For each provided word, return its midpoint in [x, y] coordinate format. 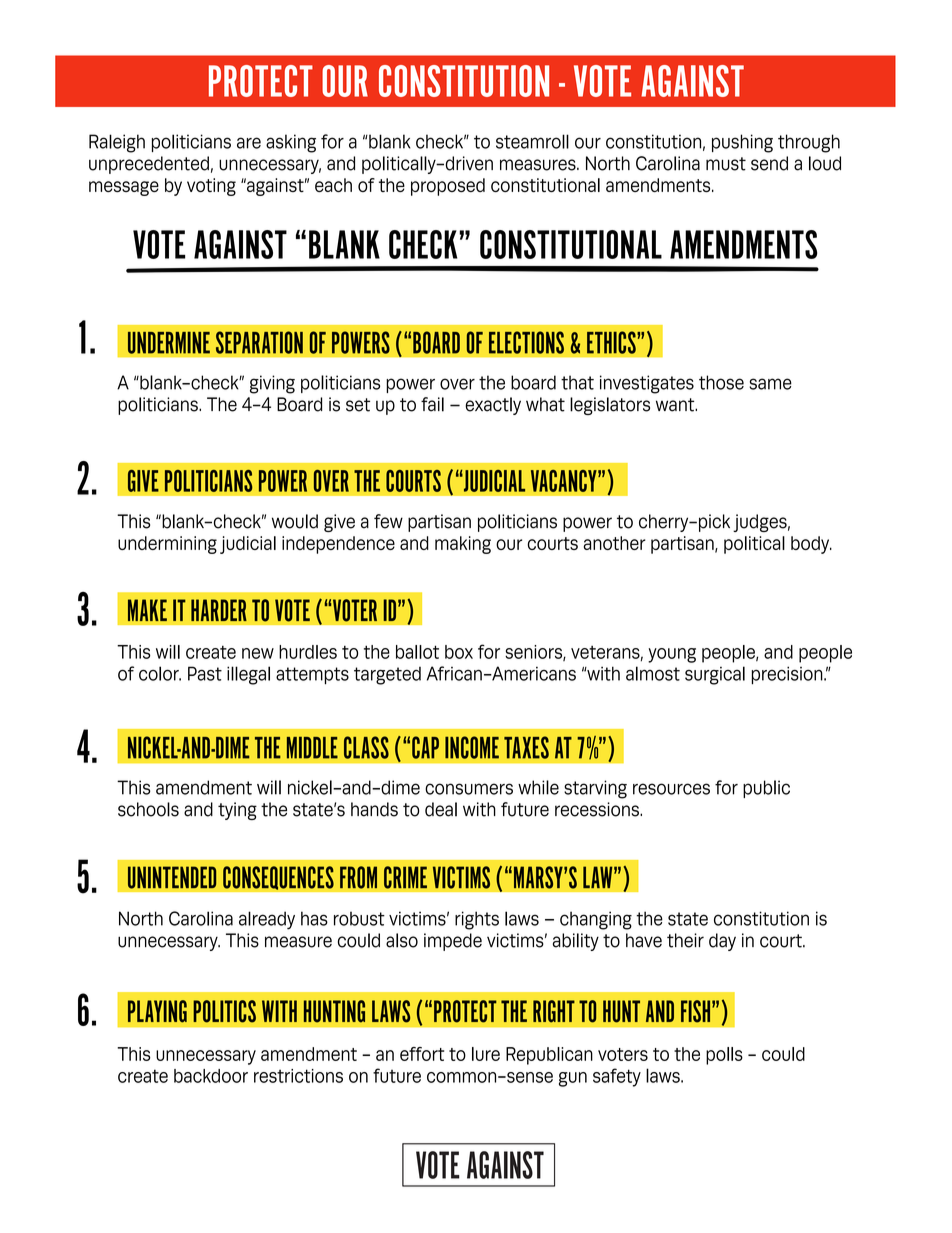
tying [237, 811]
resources [671, 789]
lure [486, 1054]
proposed [448, 187]
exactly [493, 406]
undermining [167, 545]
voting [211, 187]
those [721, 382]
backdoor [211, 1076]
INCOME [472, 747]
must [726, 164]
